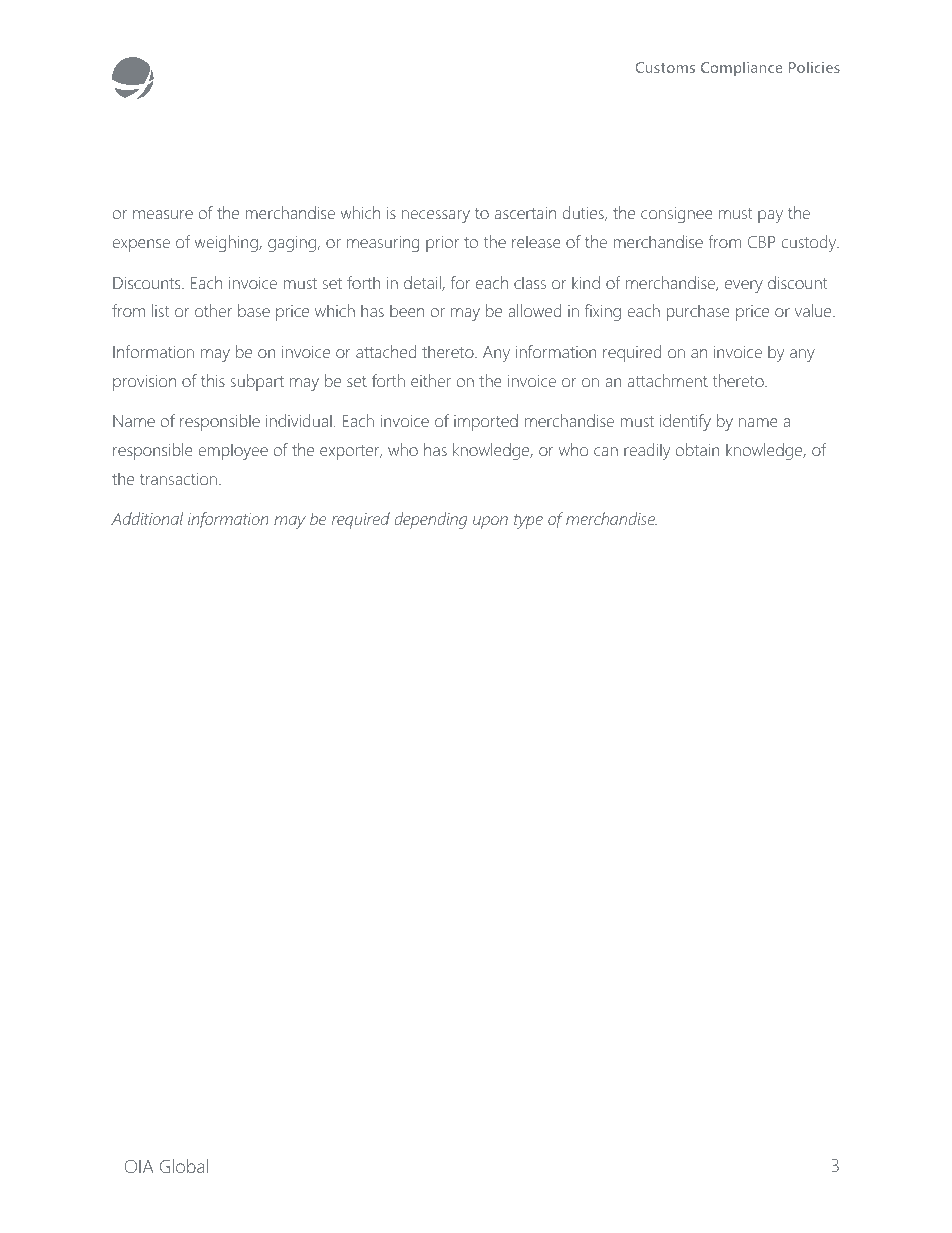  Describe the element at coordinates (490, 522) in the screenshot. I see `upon` at that location.
